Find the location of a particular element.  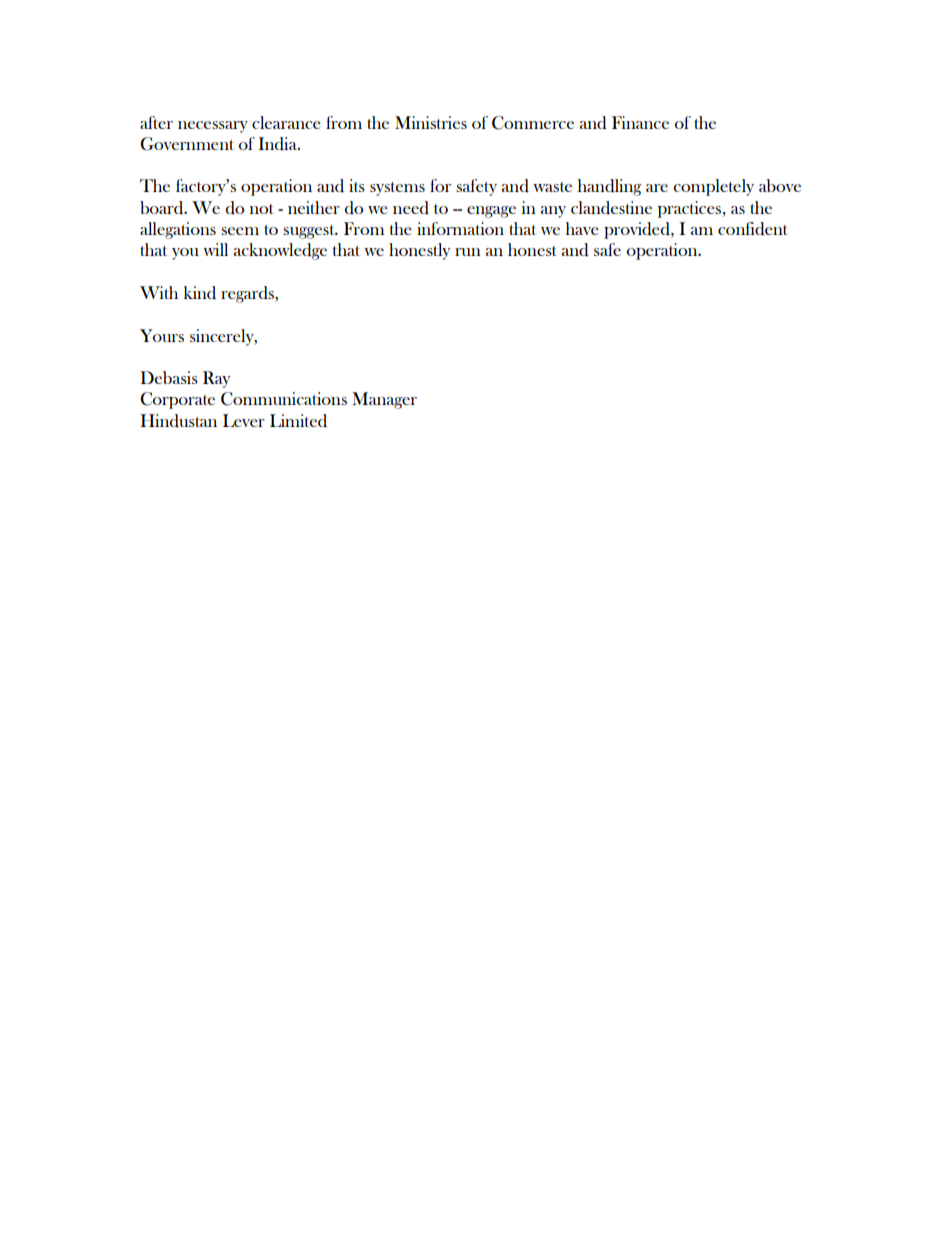

Lever is located at coordinates (244, 420).
